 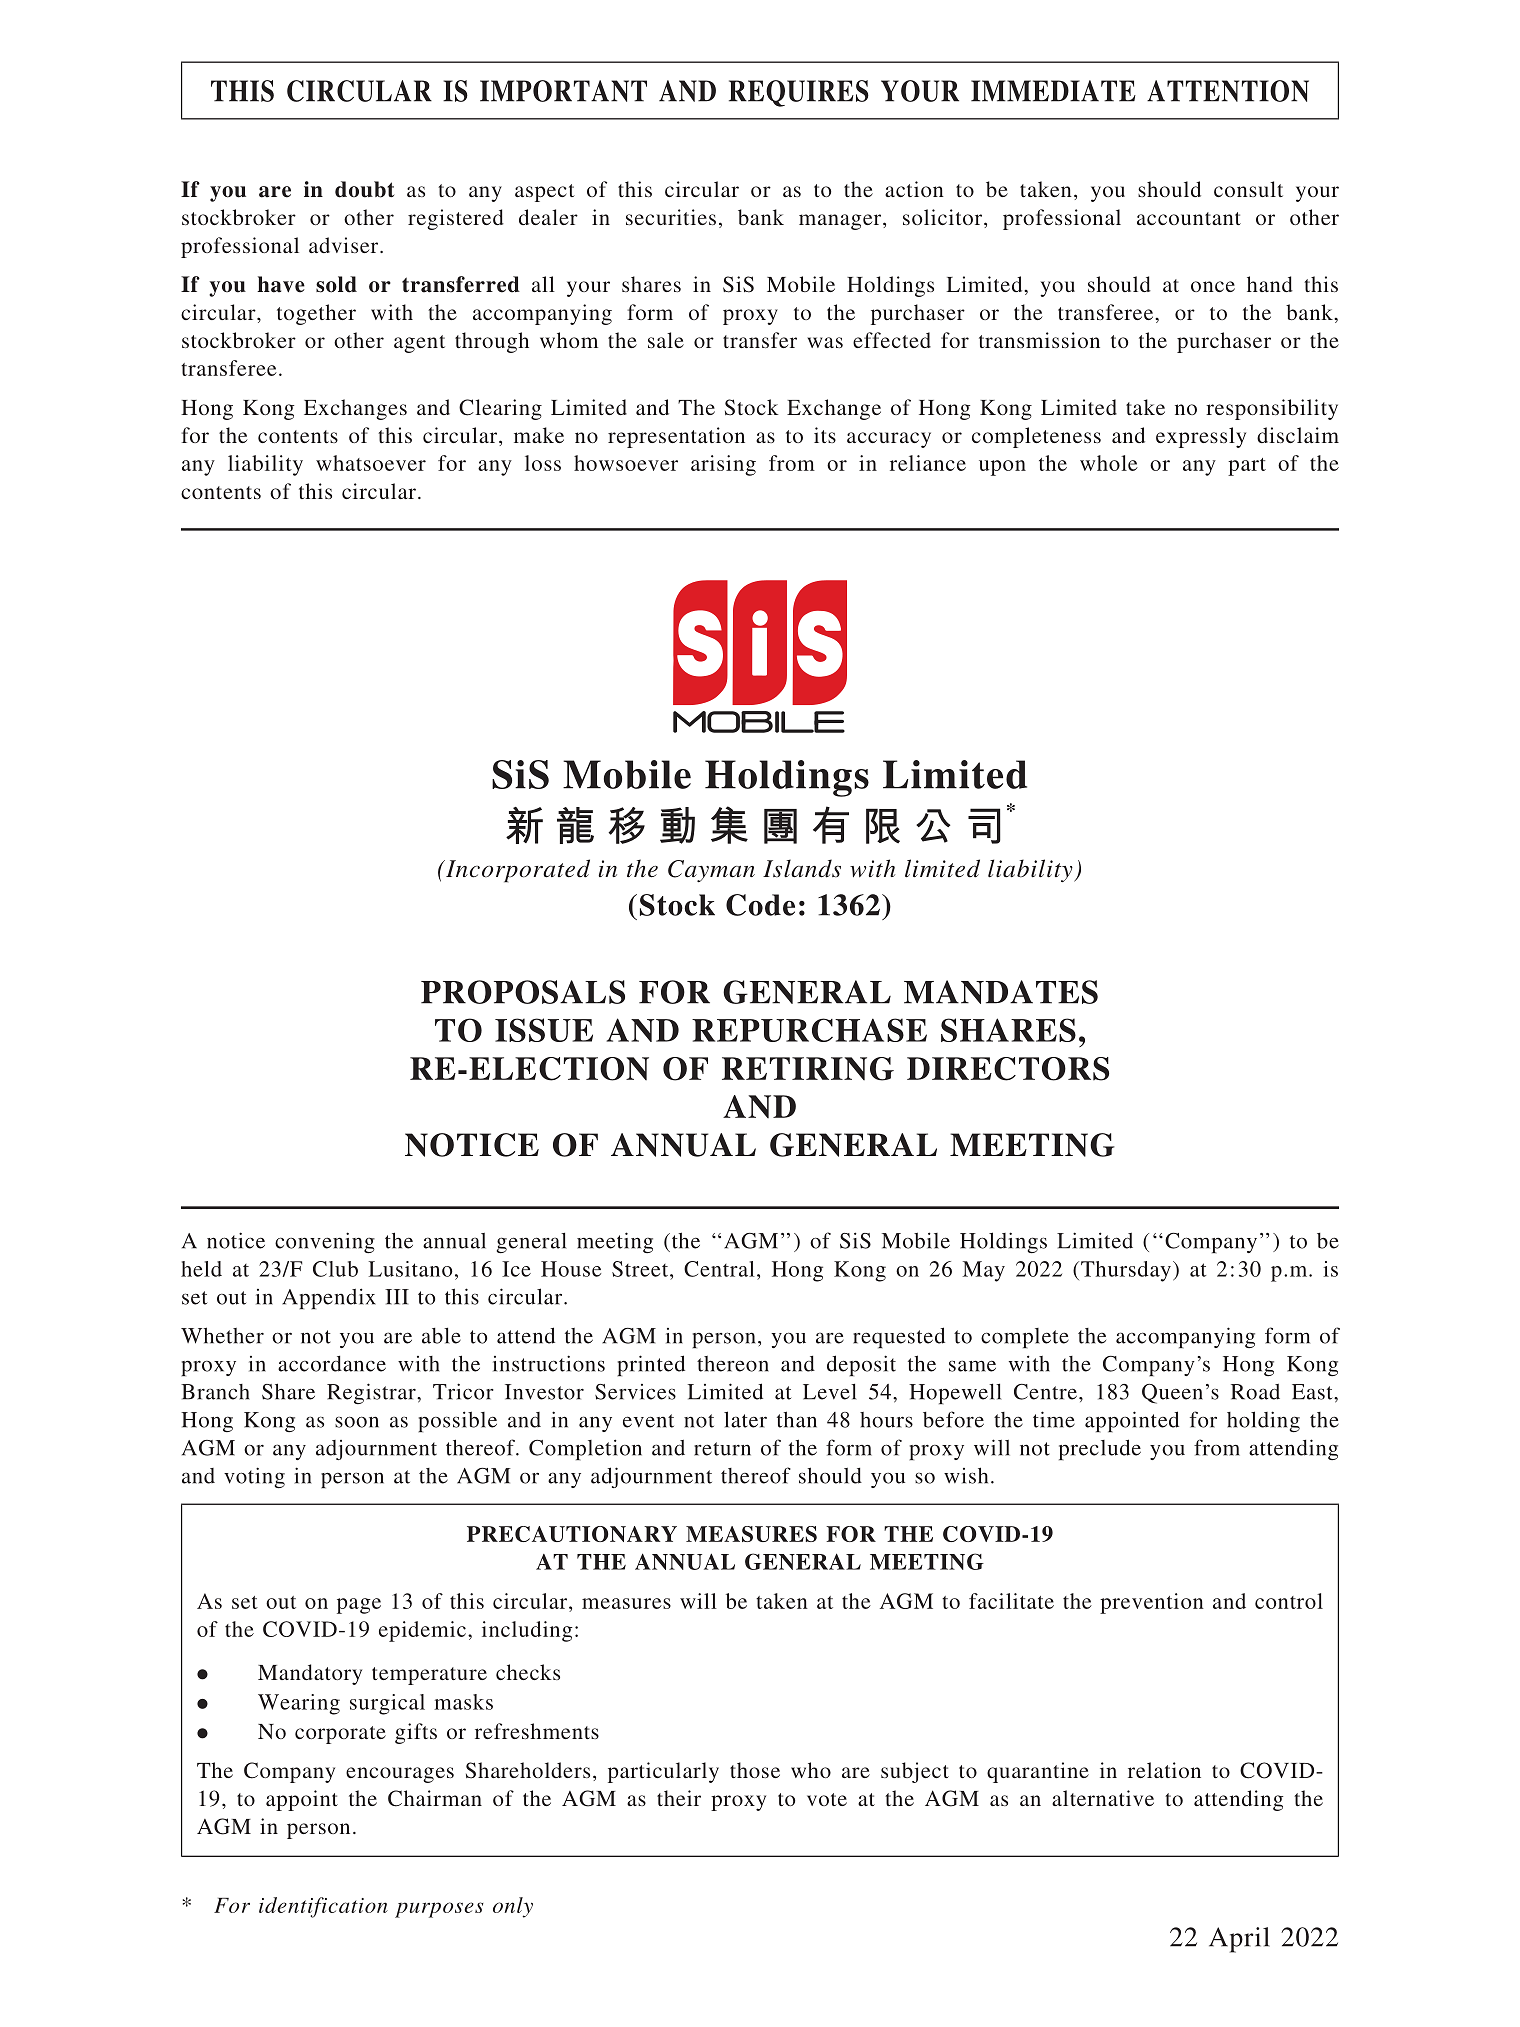 What do you see at coordinates (809, 1030) in the screenshot?
I see `REPURCHASE` at bounding box center [809, 1030].
